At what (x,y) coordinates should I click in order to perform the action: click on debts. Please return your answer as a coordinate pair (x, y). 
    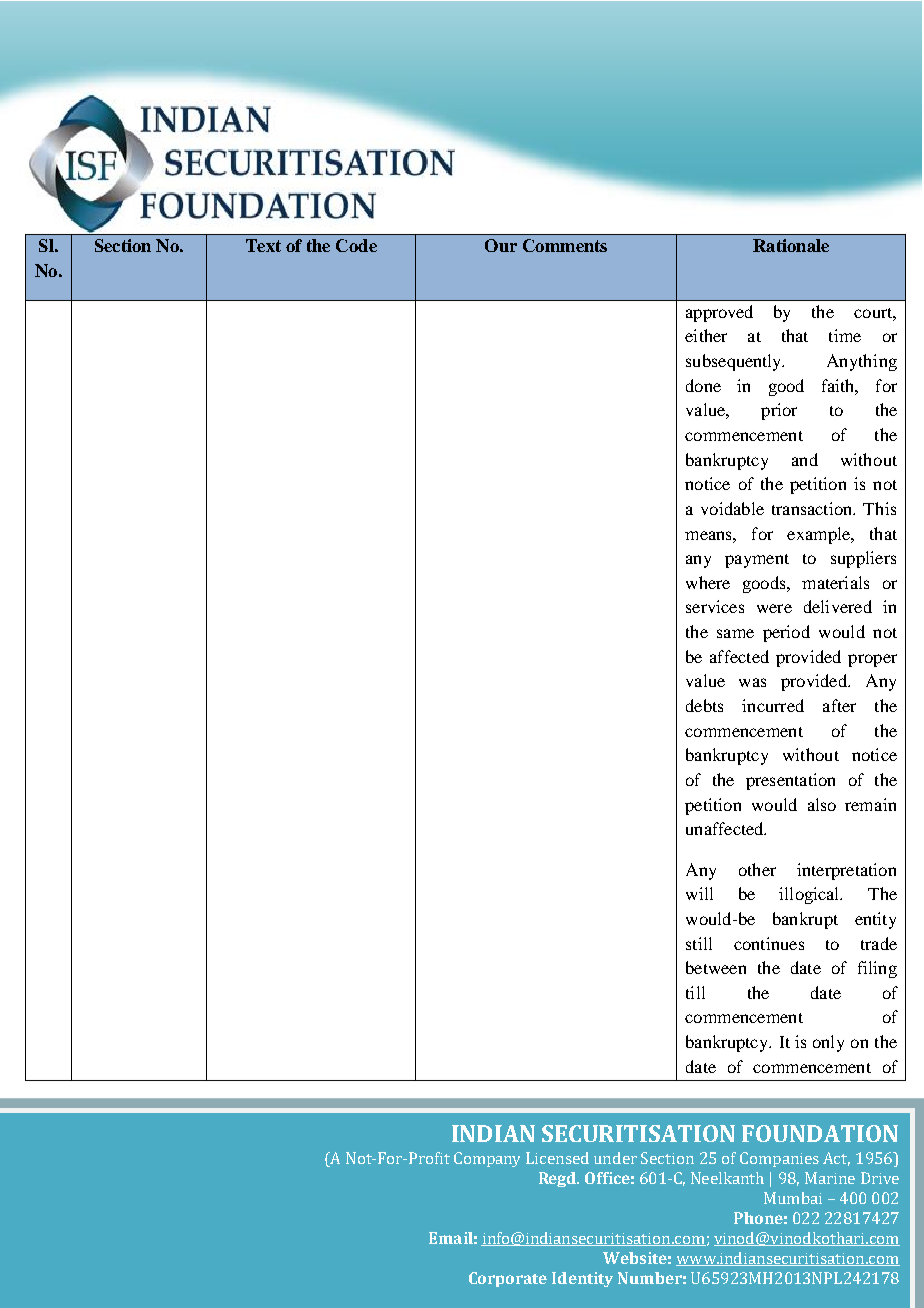
    Looking at the image, I should click on (704, 705).
